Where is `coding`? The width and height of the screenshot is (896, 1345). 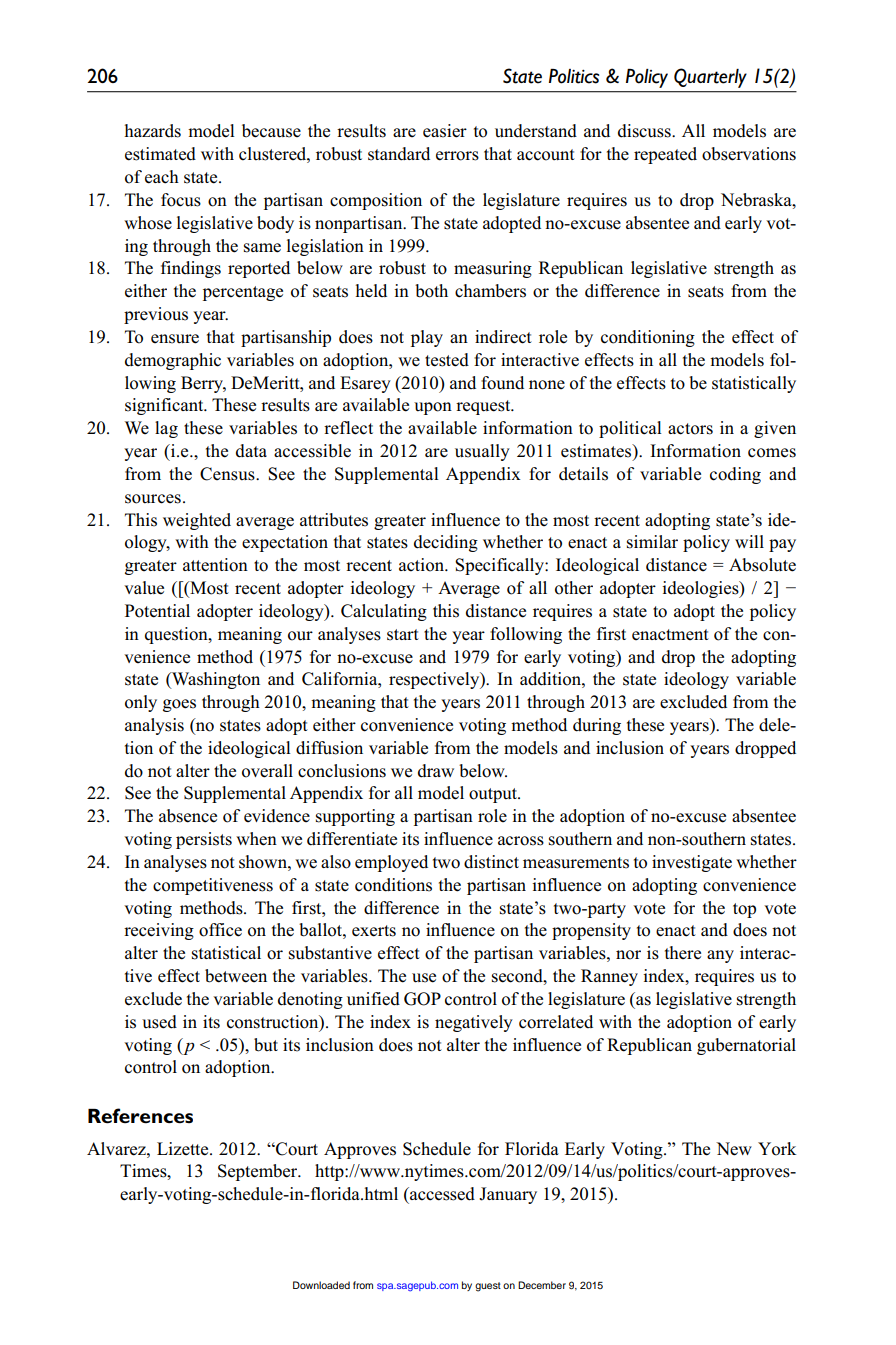 coding is located at coordinates (735, 475).
